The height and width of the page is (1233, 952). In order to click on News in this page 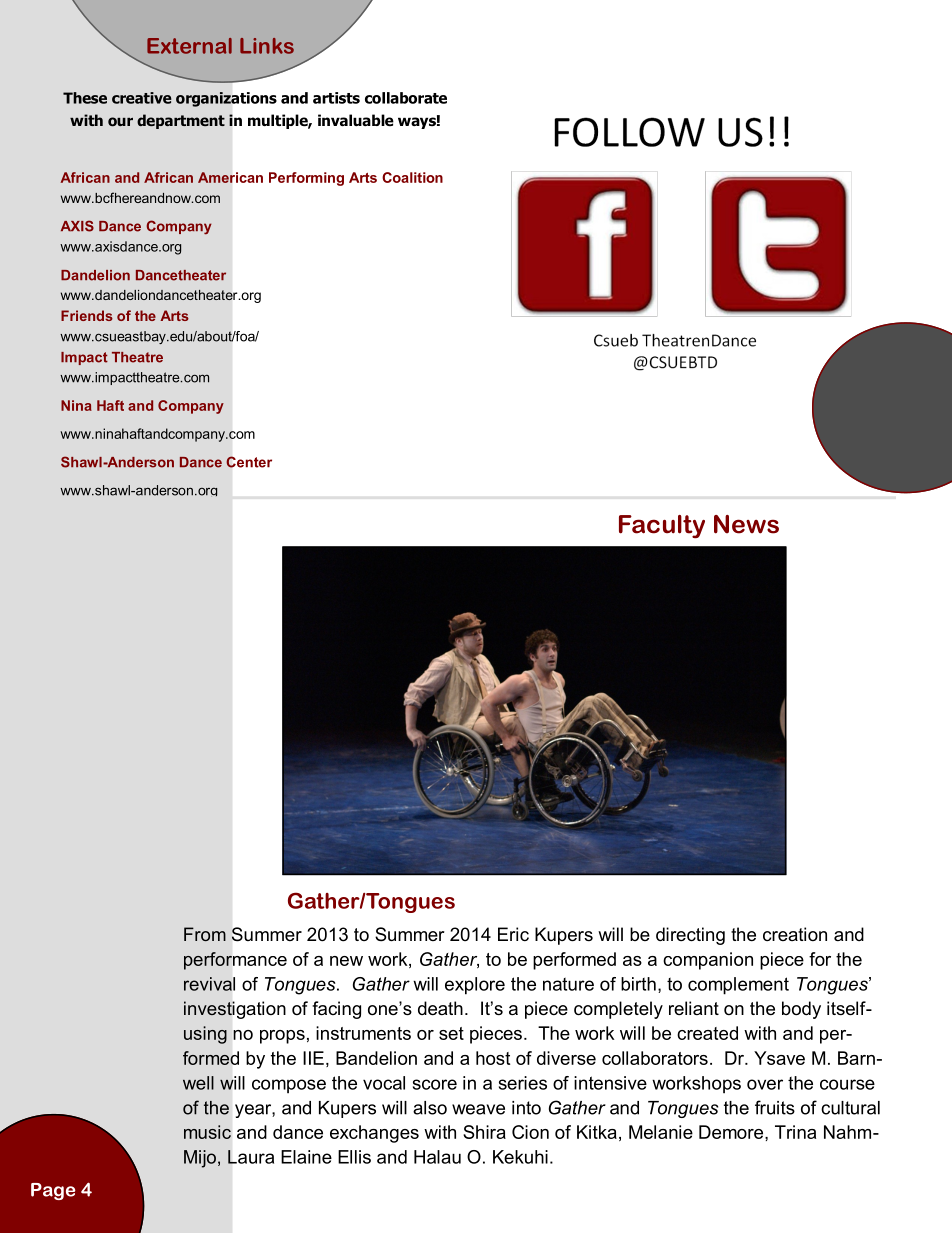, I will do `click(746, 524)`.
